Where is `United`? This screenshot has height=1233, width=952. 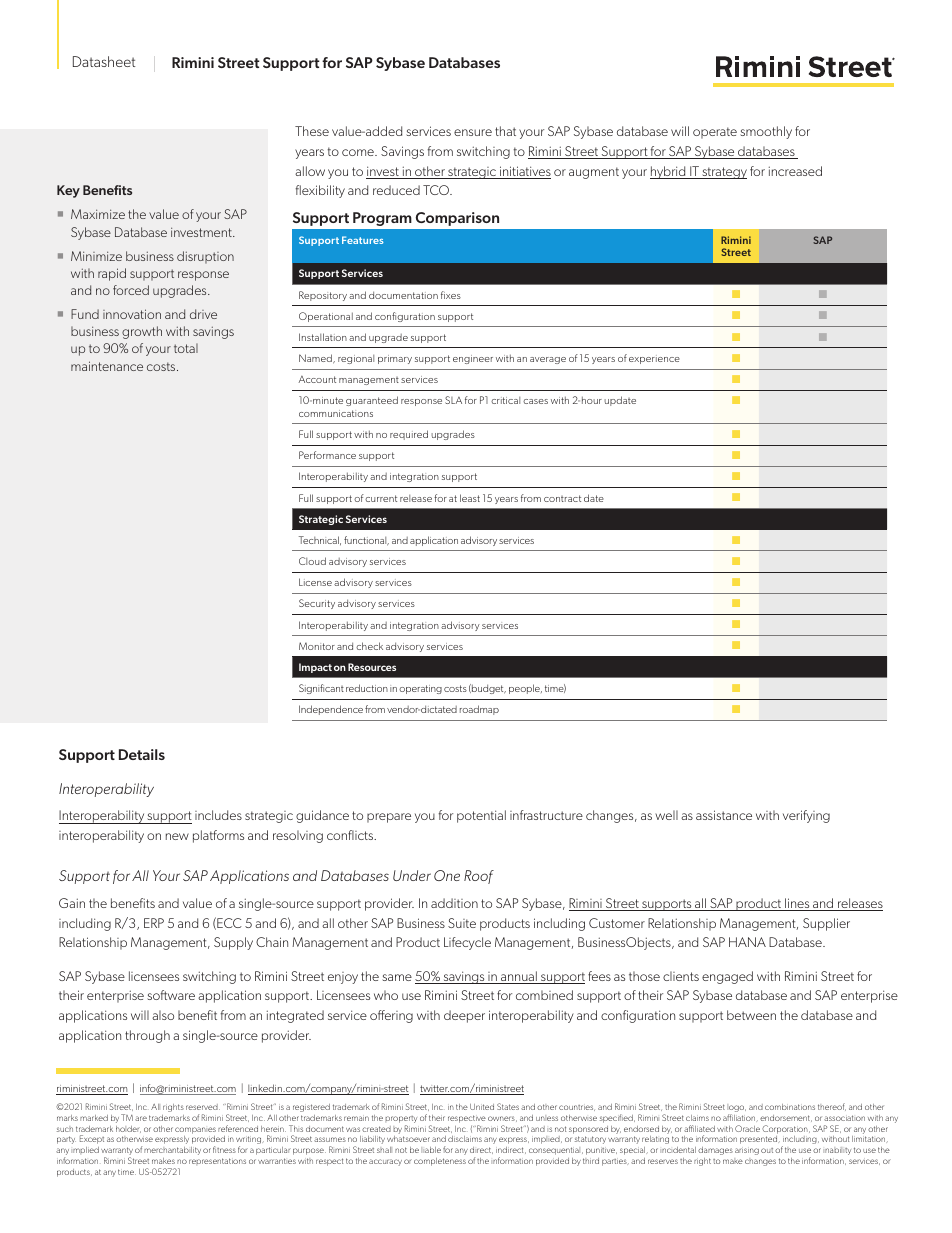
United is located at coordinates (482, 1107).
